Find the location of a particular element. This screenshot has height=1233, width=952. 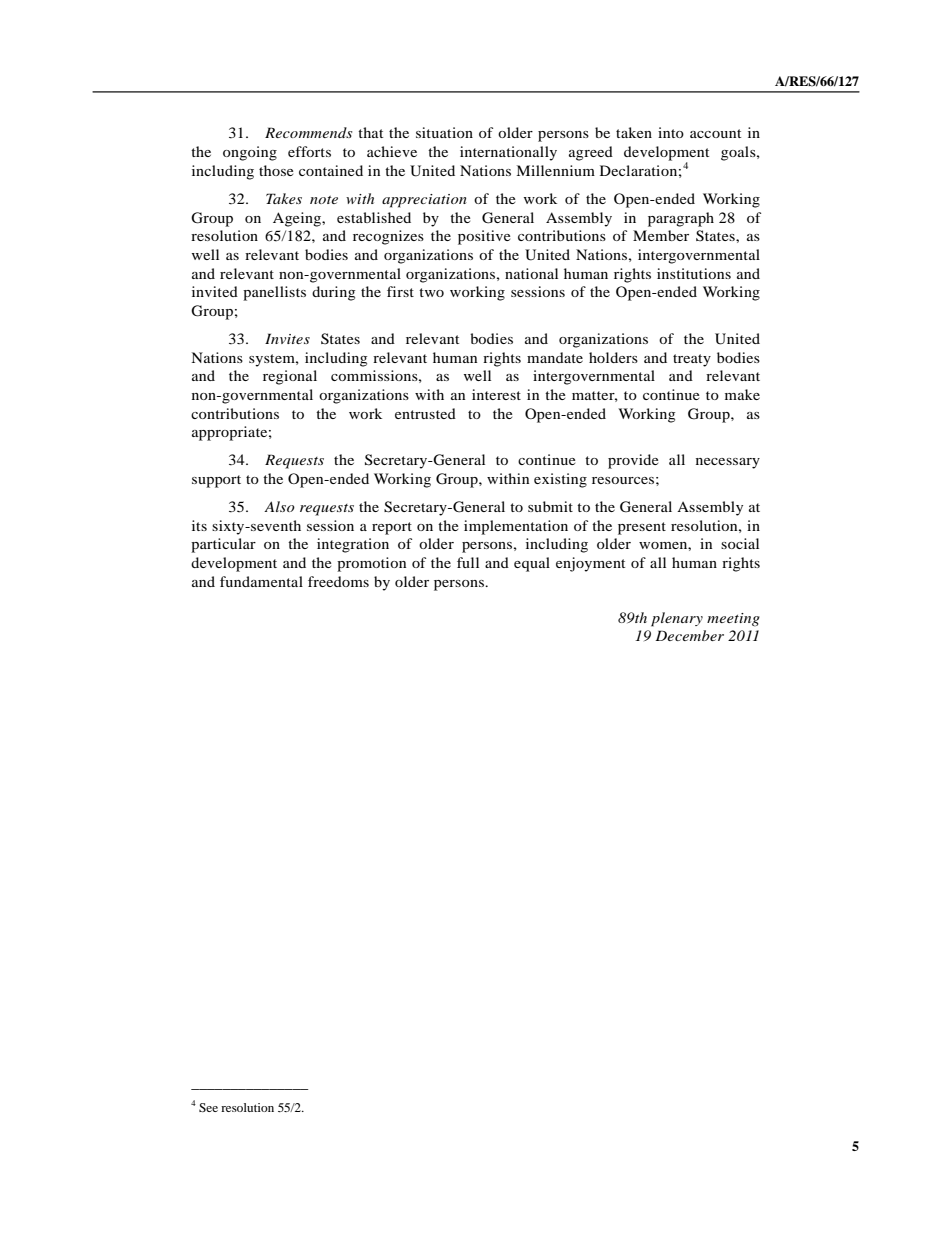

into is located at coordinates (671, 132).
